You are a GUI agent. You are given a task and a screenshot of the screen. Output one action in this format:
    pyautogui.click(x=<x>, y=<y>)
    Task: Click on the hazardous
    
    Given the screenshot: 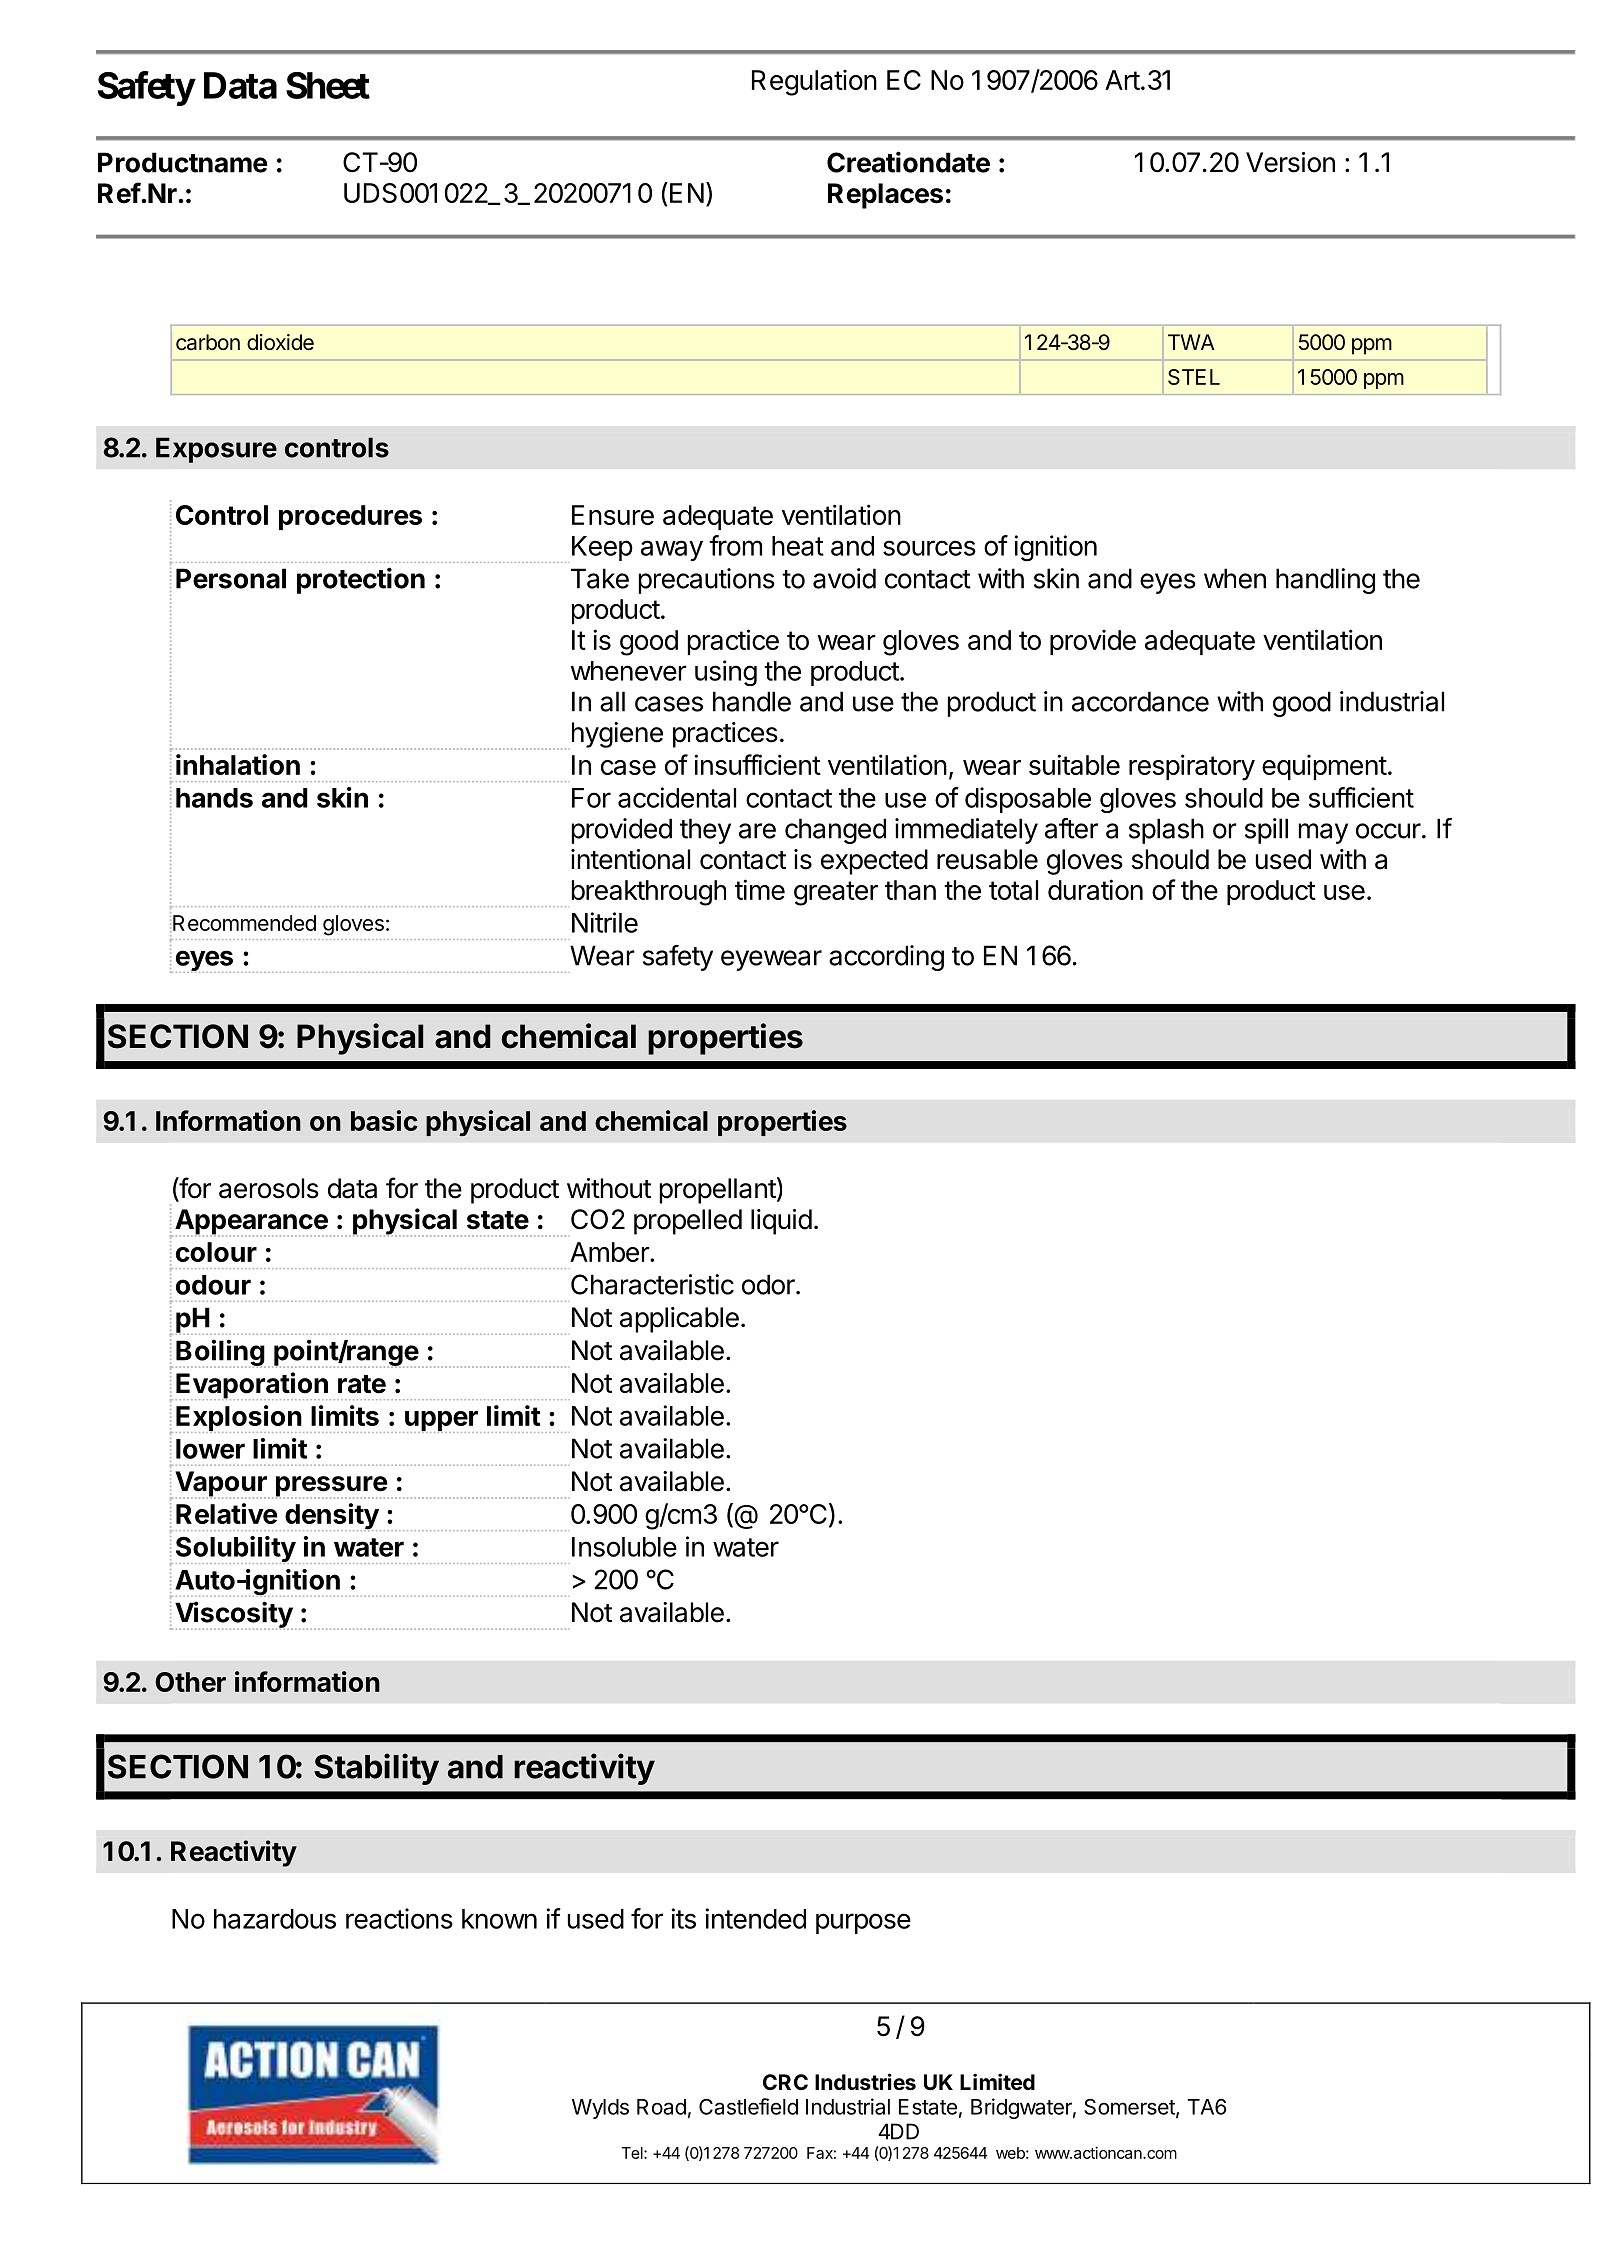 What is the action you would take?
    pyautogui.click(x=275, y=1919)
